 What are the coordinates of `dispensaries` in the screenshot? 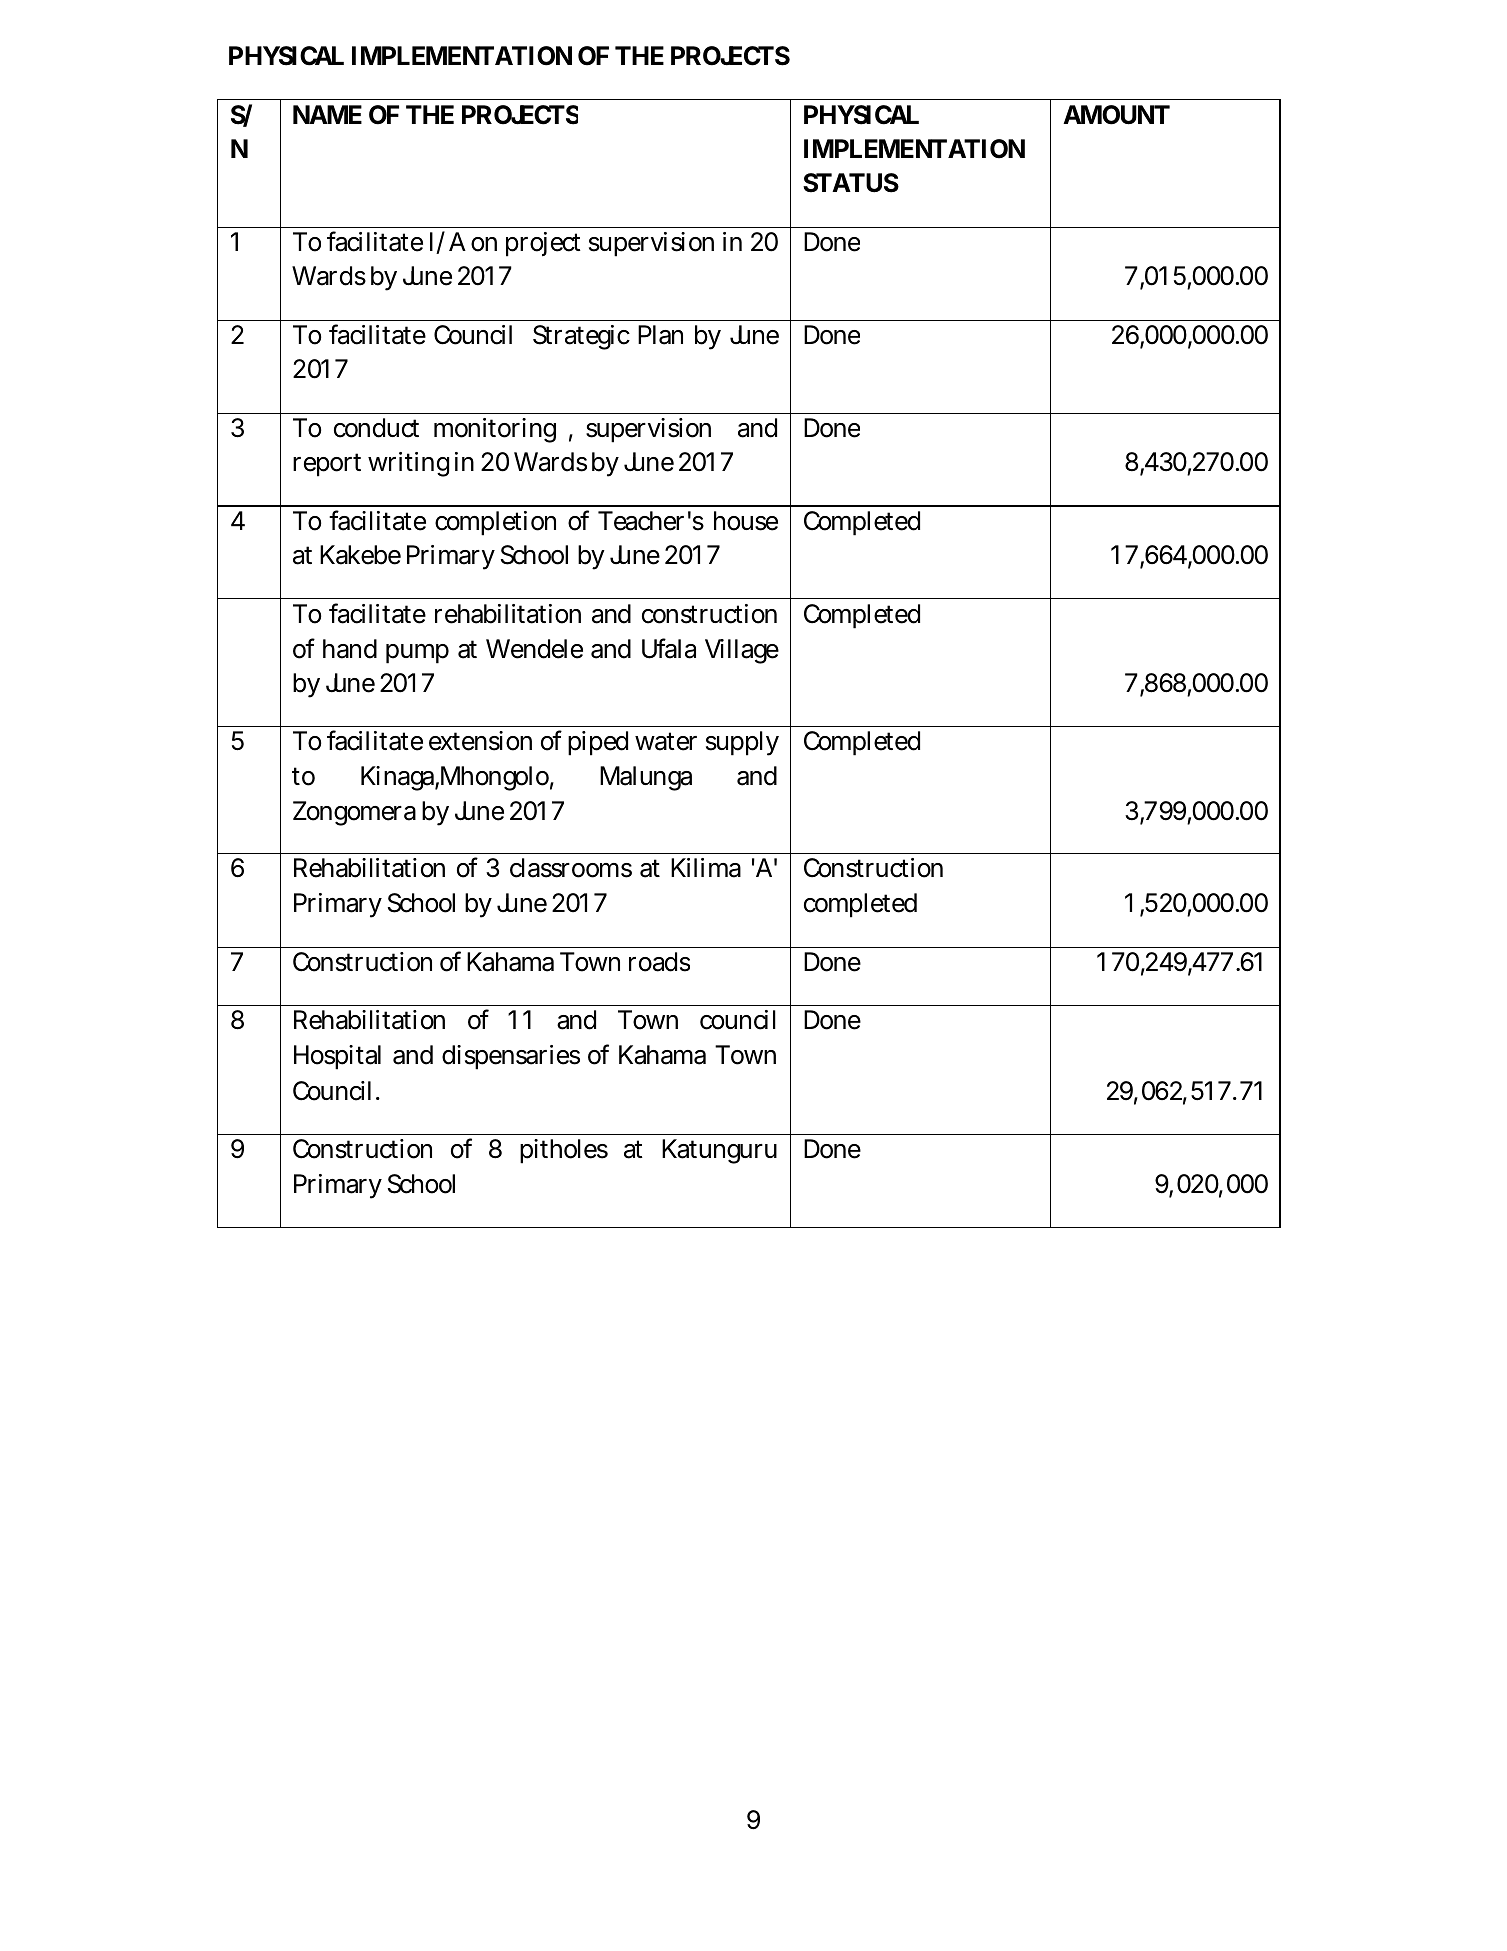 It's located at (511, 1057).
